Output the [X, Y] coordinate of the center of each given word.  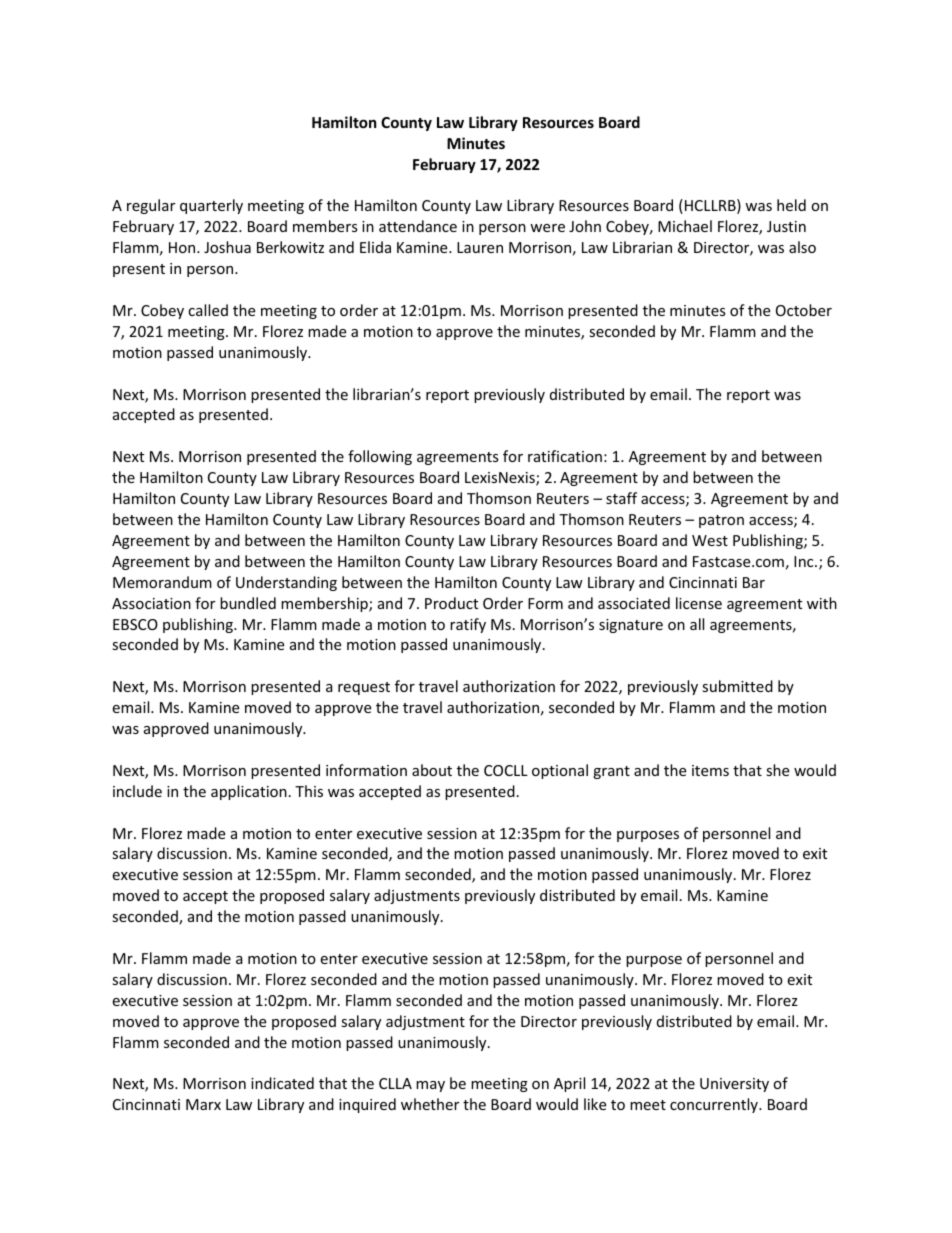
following [380, 457]
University [734, 1085]
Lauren [480, 247]
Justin [786, 226]
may [430, 1086]
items [710, 770]
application [249, 792]
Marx [203, 1104]
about [432, 770]
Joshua [227, 247]
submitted [737, 686]
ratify [468, 625]
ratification [565, 456]
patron [721, 521]
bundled [248, 603]
